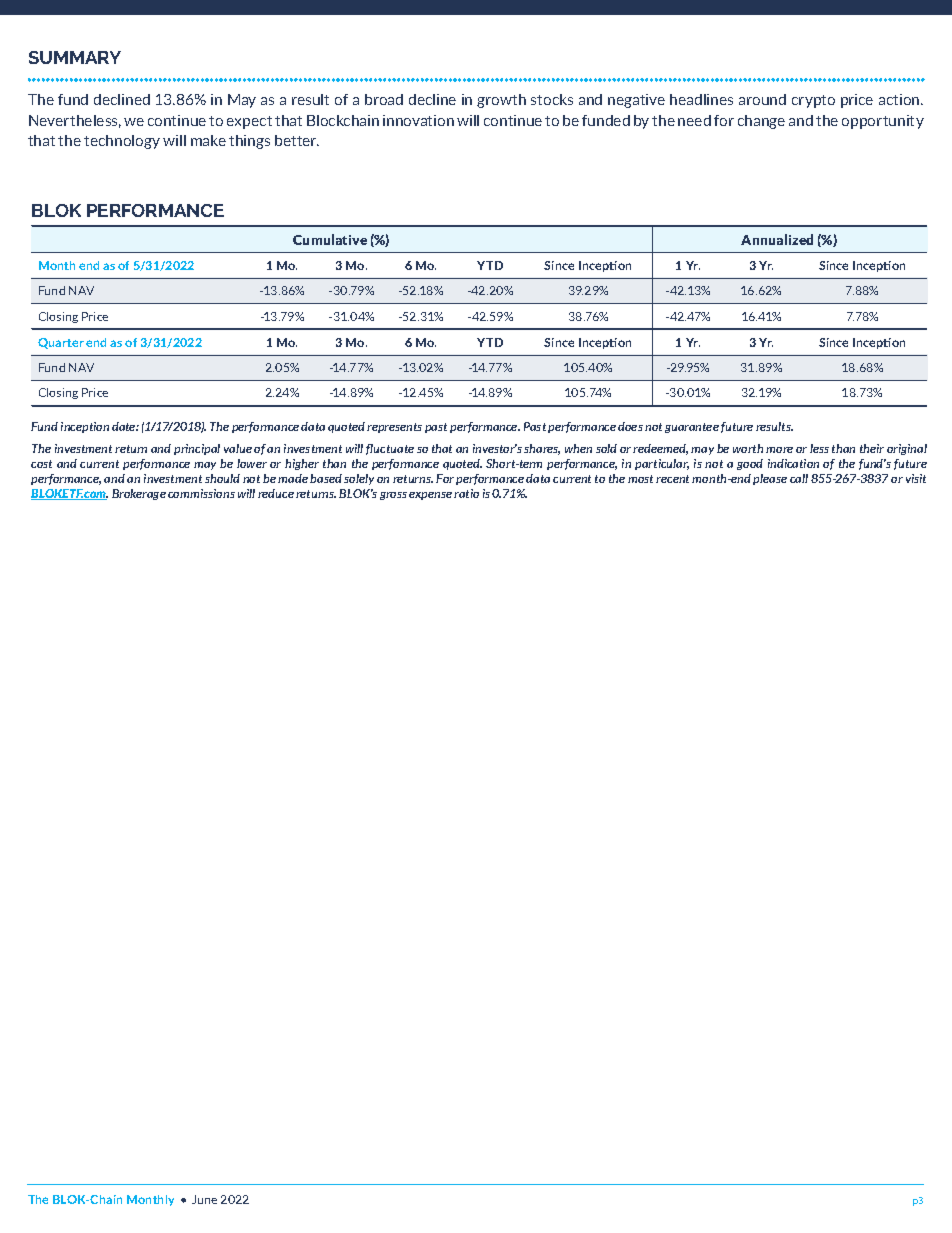 This screenshot has height=1233, width=952. What do you see at coordinates (393, 496) in the screenshot?
I see `gross` at bounding box center [393, 496].
